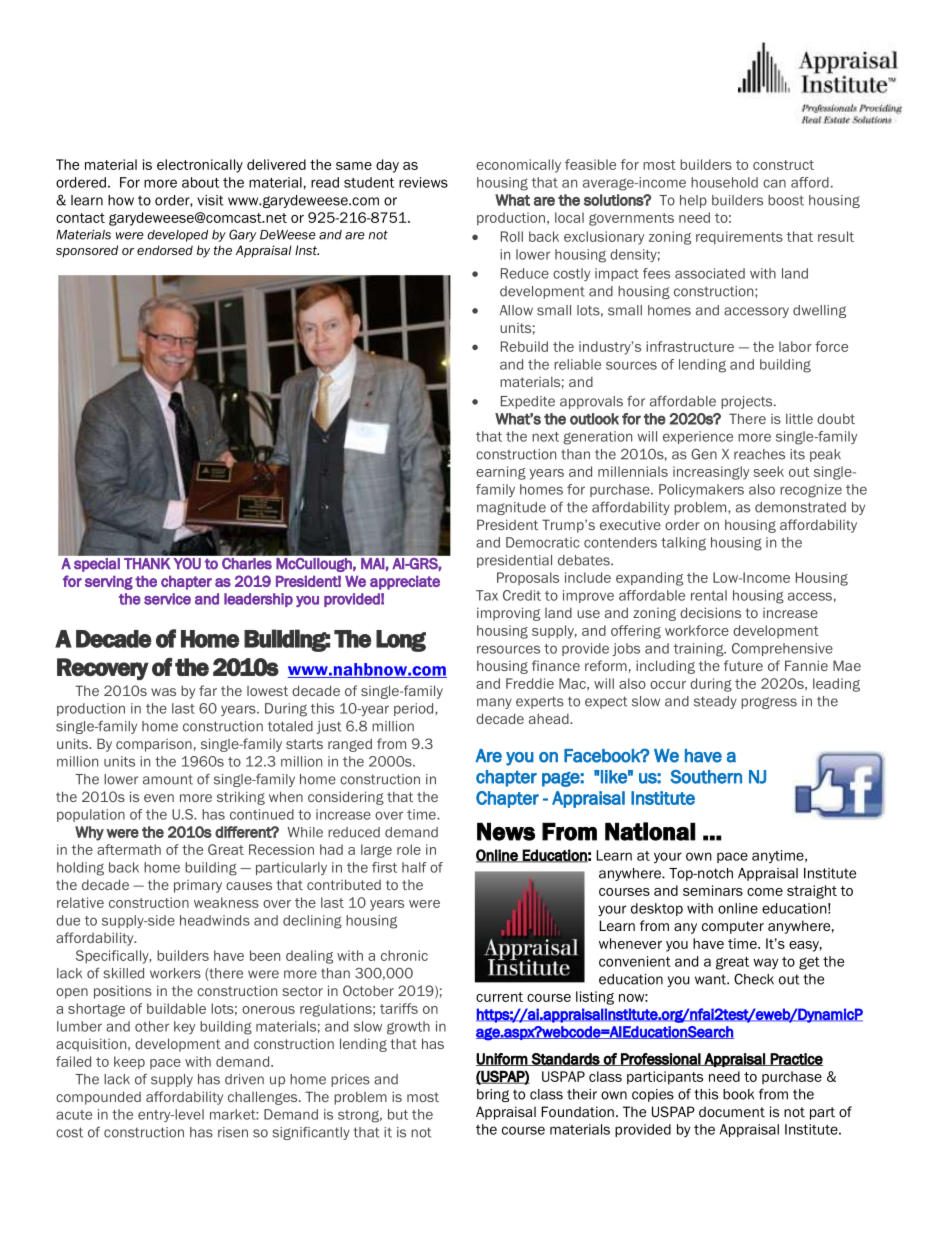  Describe the element at coordinates (724, 182) in the image. I see `household` at that location.
